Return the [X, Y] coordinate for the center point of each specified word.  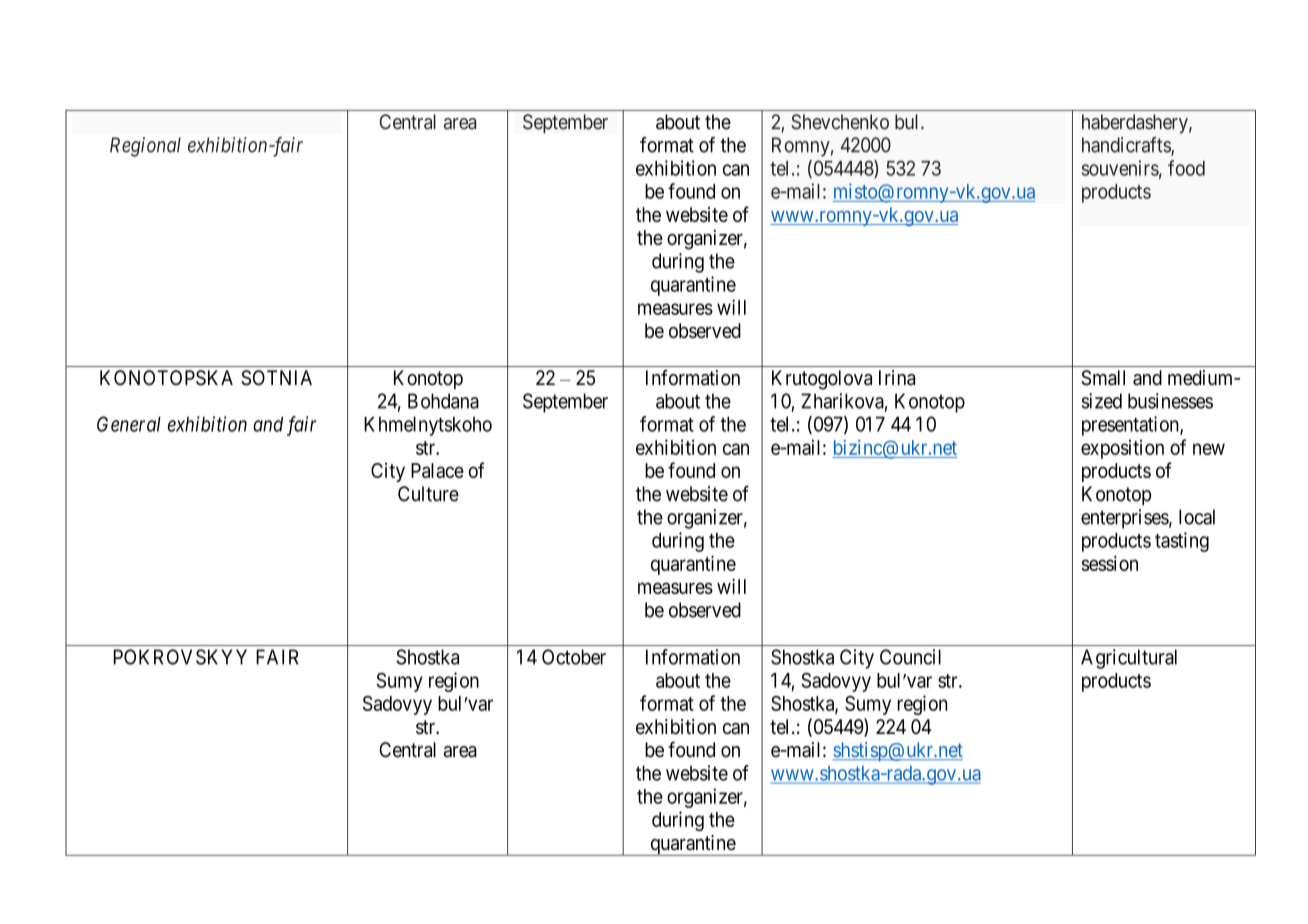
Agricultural [1129, 659]
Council [910, 657]
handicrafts [1127, 146]
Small [1103, 378]
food [1186, 168]
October [574, 657]
